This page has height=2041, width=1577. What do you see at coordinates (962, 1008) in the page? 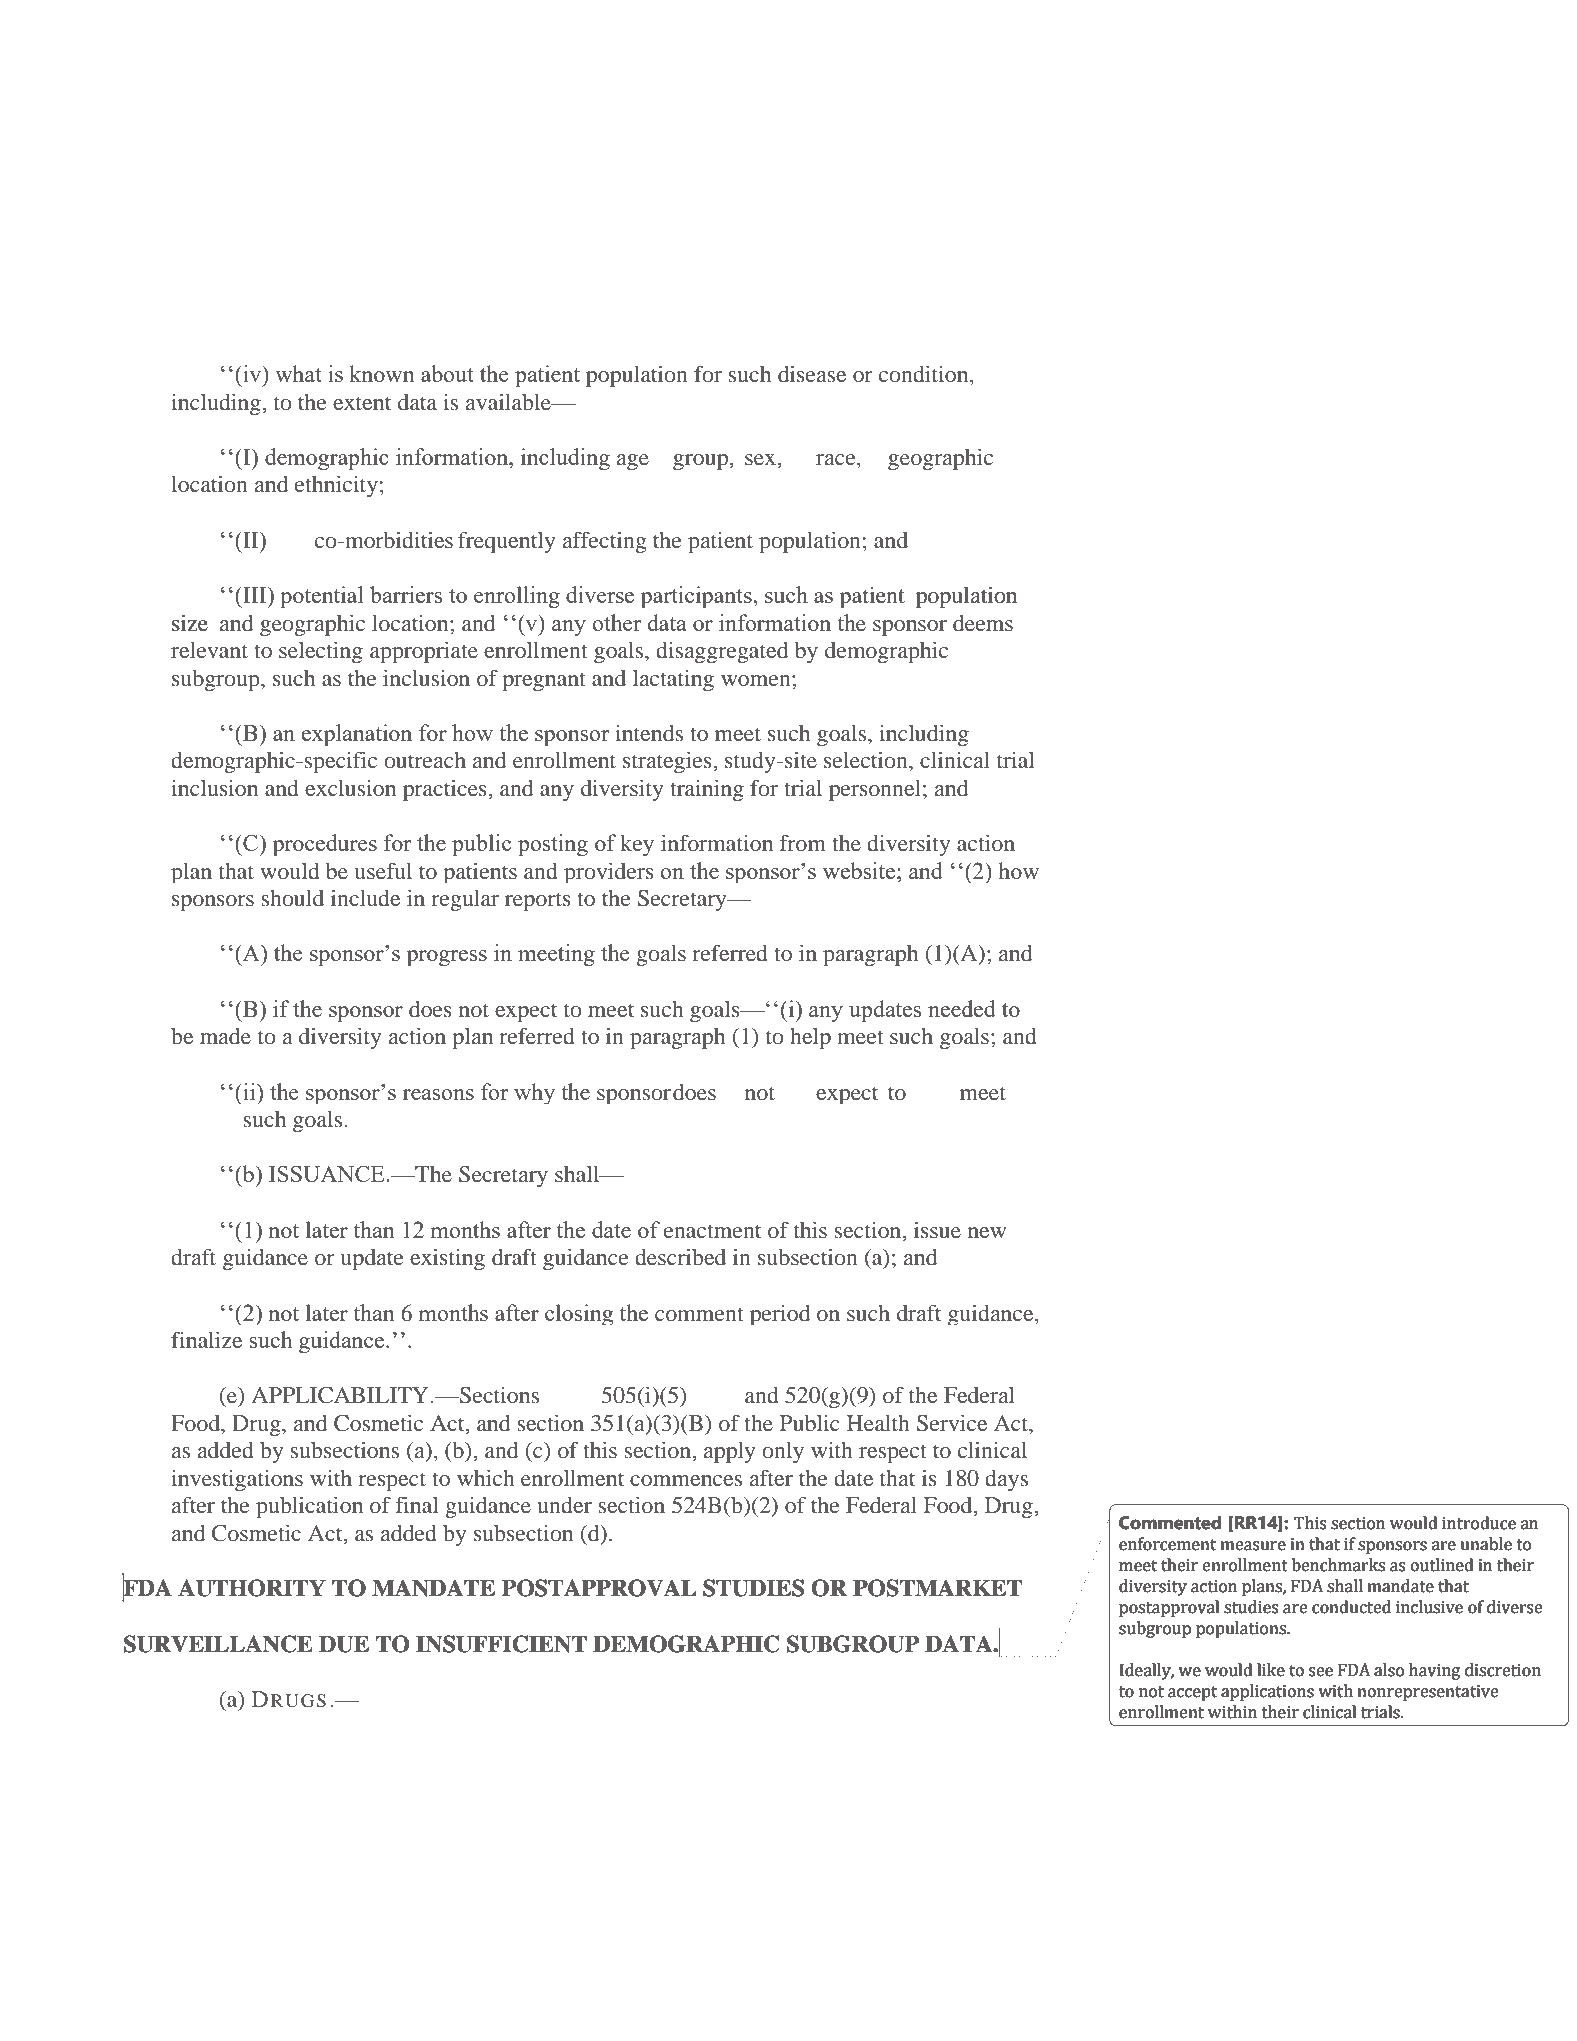
I see `needed` at bounding box center [962, 1008].
